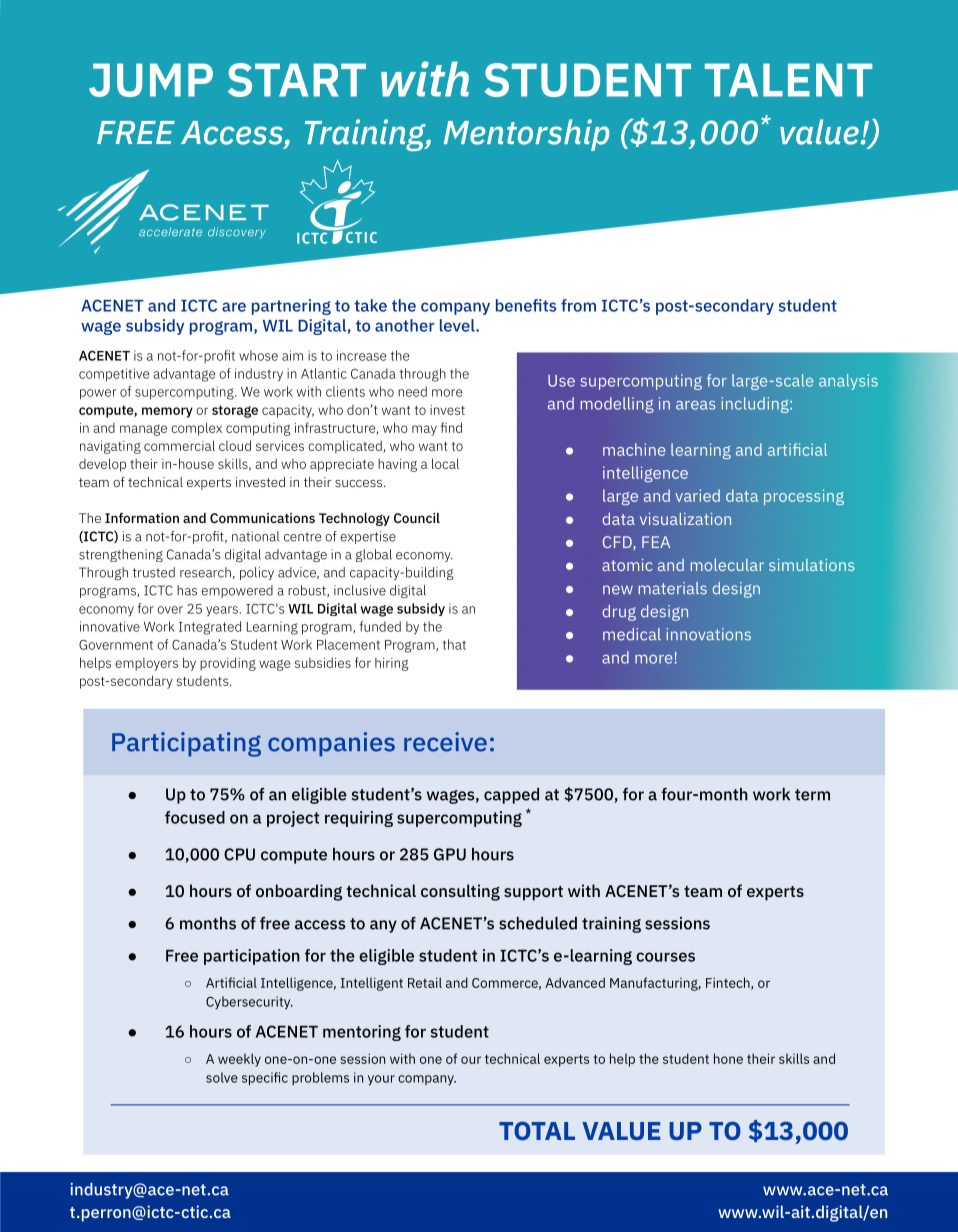  I want to click on innovations, so click(708, 634).
